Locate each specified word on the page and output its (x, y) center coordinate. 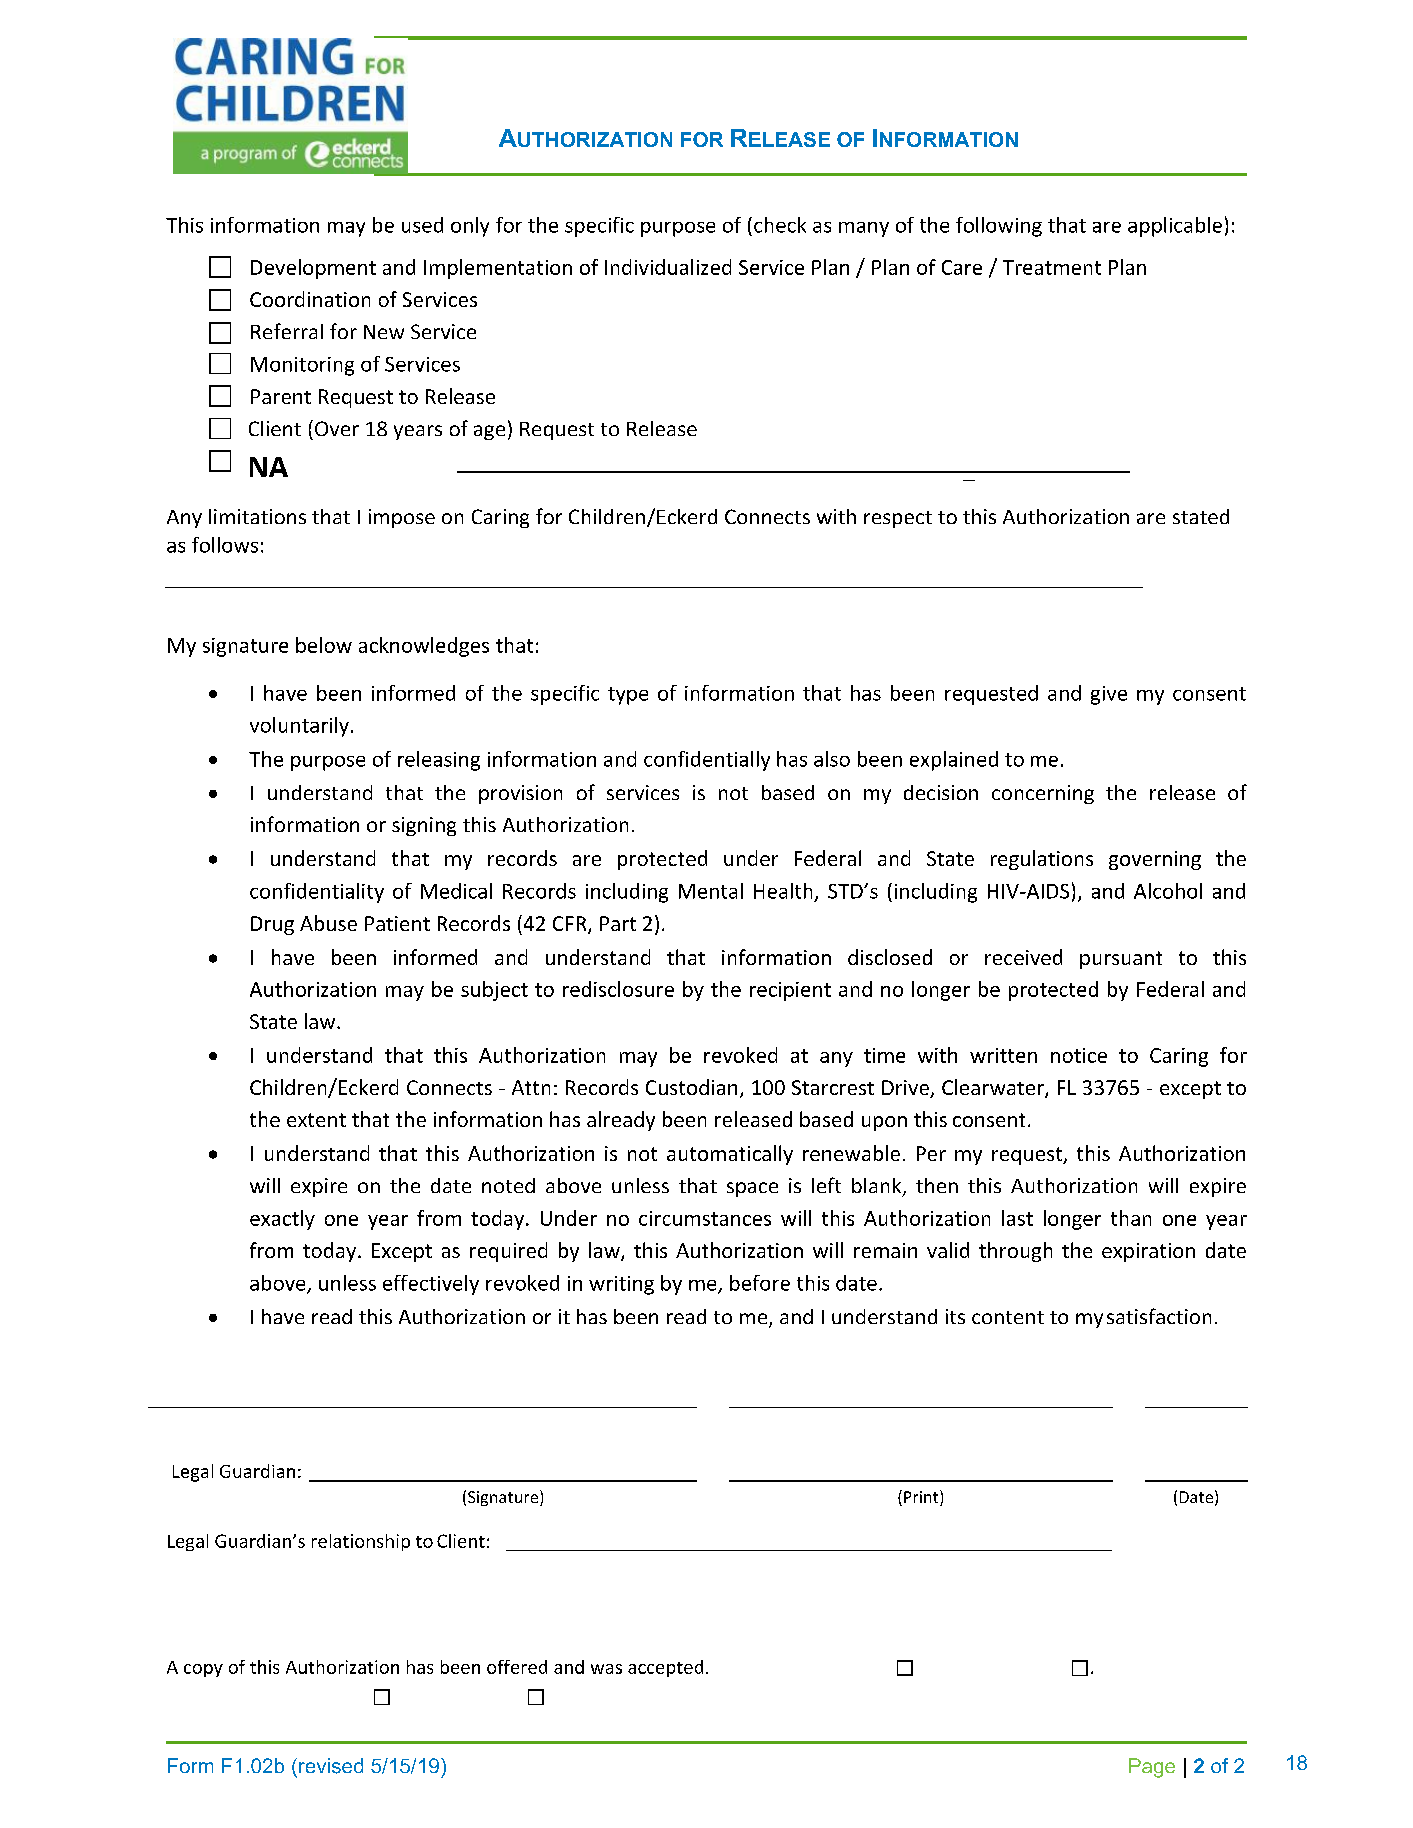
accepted (665, 1668)
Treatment (1052, 267)
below (324, 645)
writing (621, 1285)
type (628, 696)
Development (313, 269)
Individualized (668, 267)
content (1008, 1317)
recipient (790, 991)
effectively (431, 1285)
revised (331, 1766)
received (1023, 957)
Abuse (328, 923)
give (1109, 695)
